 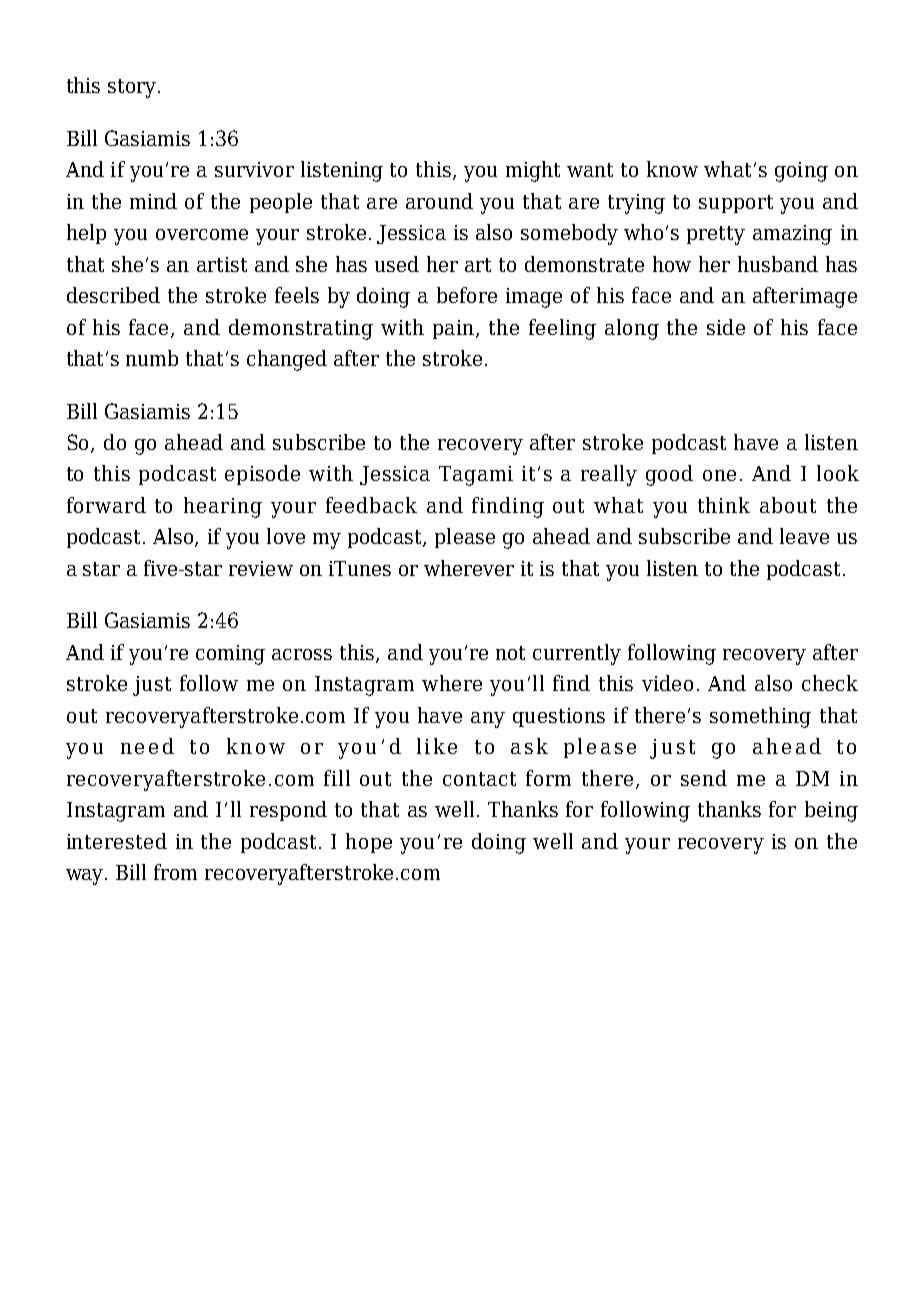 What do you see at coordinates (369, 843) in the screenshot?
I see `hope` at bounding box center [369, 843].
